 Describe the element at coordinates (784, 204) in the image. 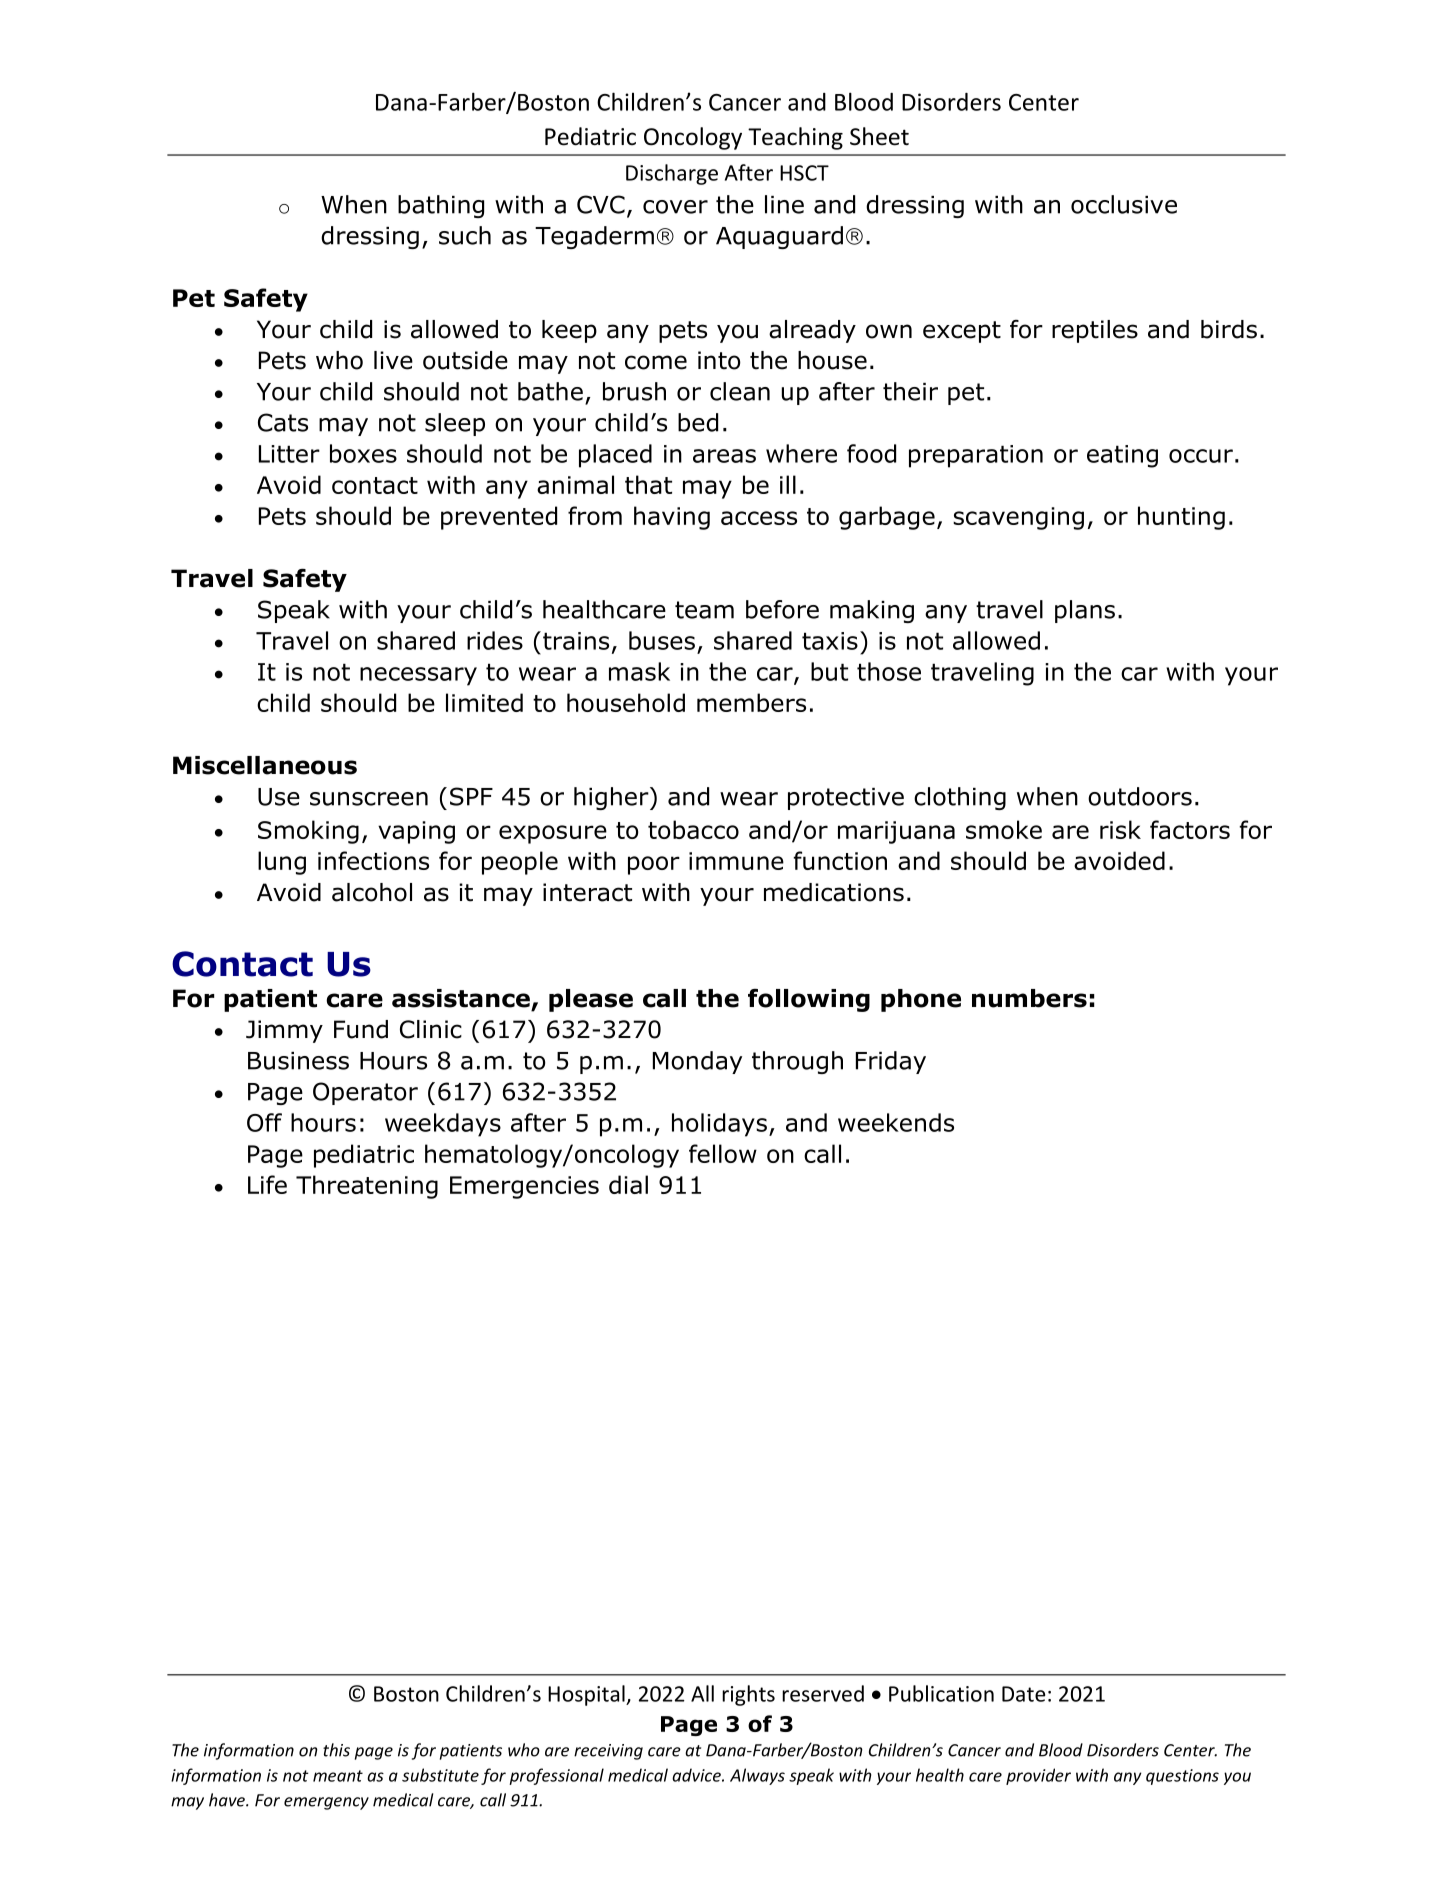

I see `line` at that location.
